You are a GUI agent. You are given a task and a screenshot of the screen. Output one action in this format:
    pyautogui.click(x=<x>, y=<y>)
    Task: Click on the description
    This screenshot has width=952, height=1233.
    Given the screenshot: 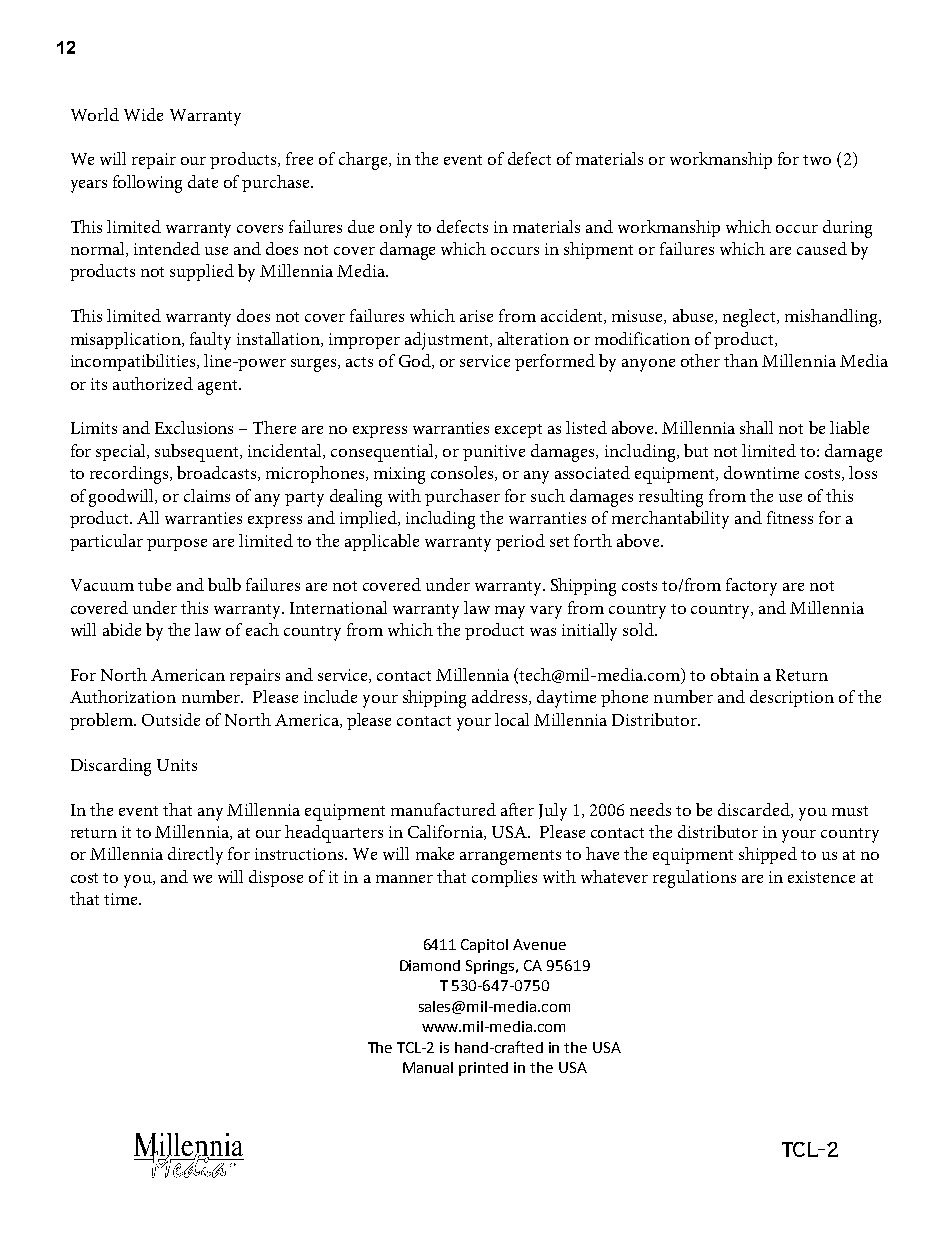 What is the action you would take?
    pyautogui.click(x=792, y=698)
